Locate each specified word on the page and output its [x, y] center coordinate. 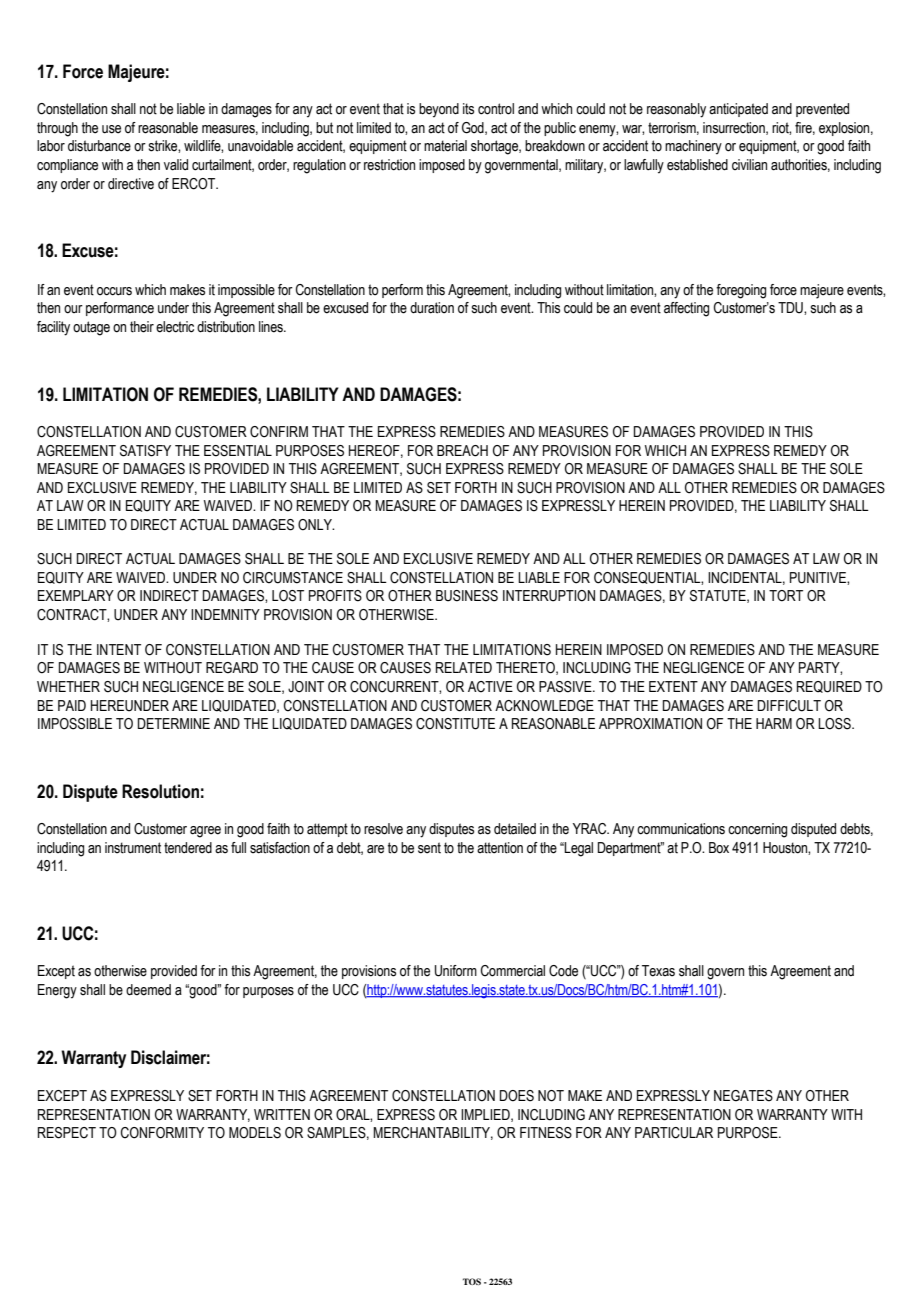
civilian [749, 164]
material [445, 146]
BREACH [462, 451]
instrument [133, 848]
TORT [786, 596]
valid [176, 165]
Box [719, 848]
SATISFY [145, 451]
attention [500, 848]
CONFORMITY [162, 1133]
